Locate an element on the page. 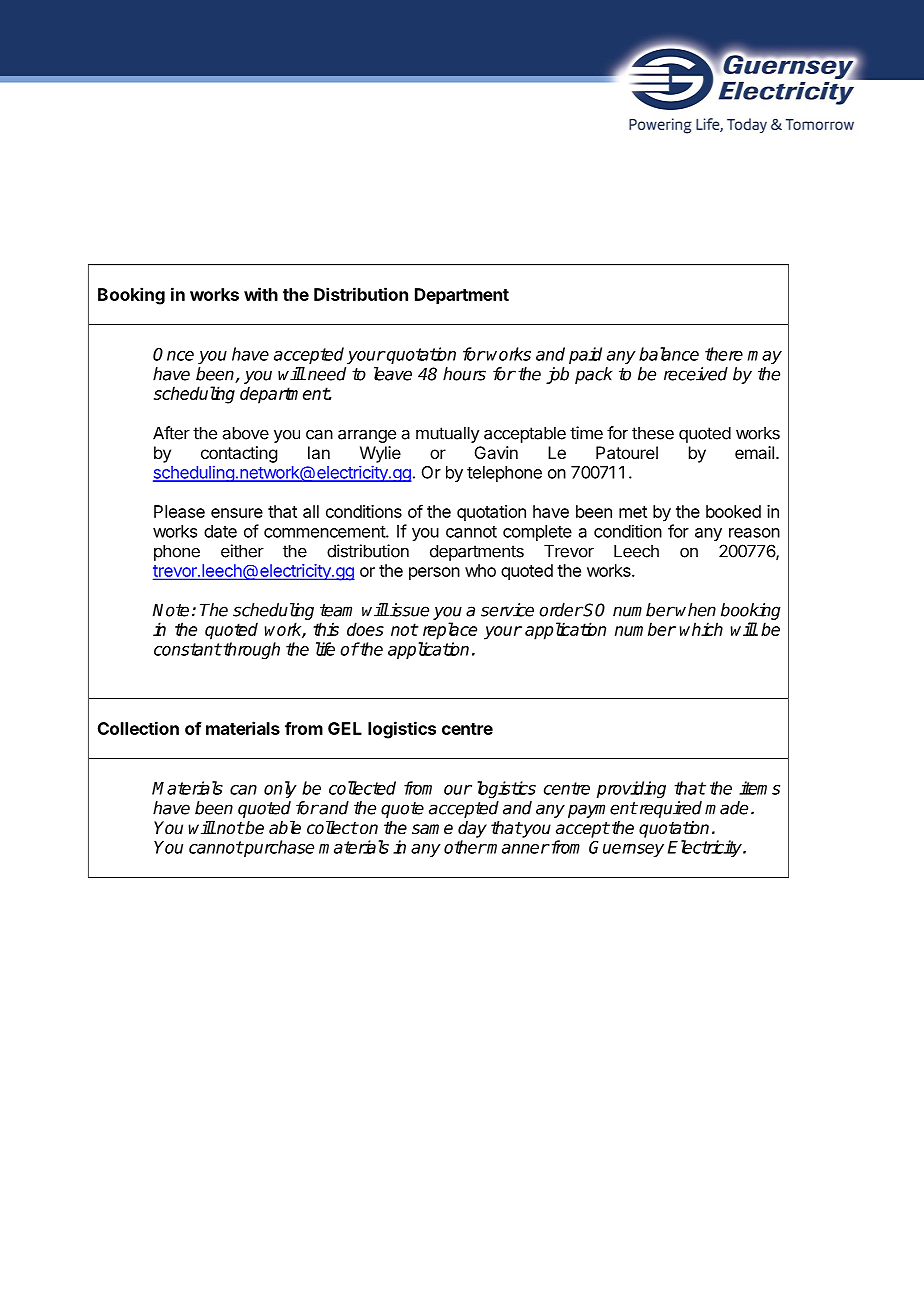 Image resolution: width=924 pixels, height=1308 pixels. through is located at coordinates (250, 650).
